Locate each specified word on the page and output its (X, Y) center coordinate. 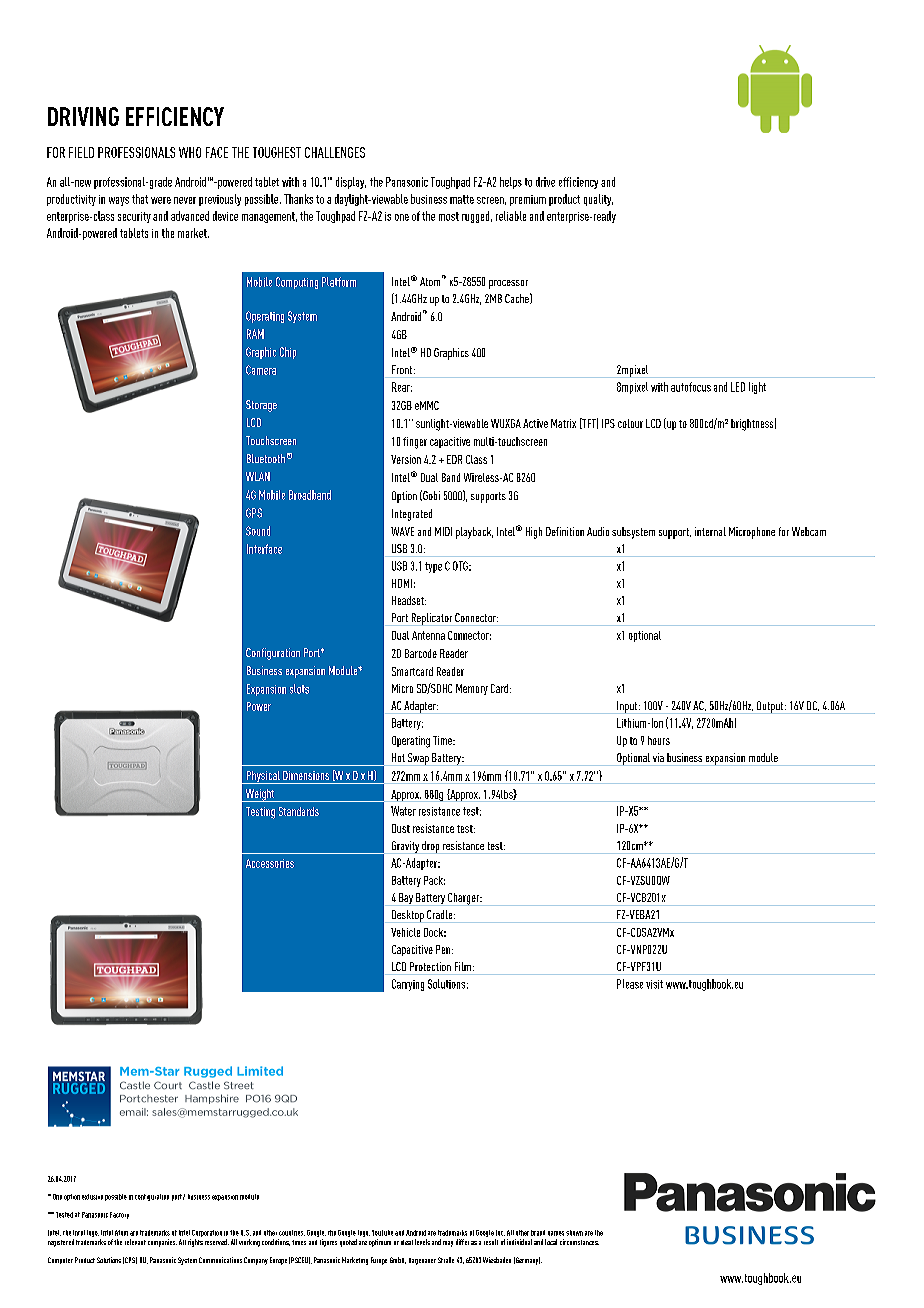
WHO (190, 152)
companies (162, 1243)
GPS (254, 513)
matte (462, 199)
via (658, 757)
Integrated (412, 515)
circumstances (579, 1242)
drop (431, 847)
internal (710, 531)
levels (422, 1242)
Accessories (270, 863)
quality (598, 200)
